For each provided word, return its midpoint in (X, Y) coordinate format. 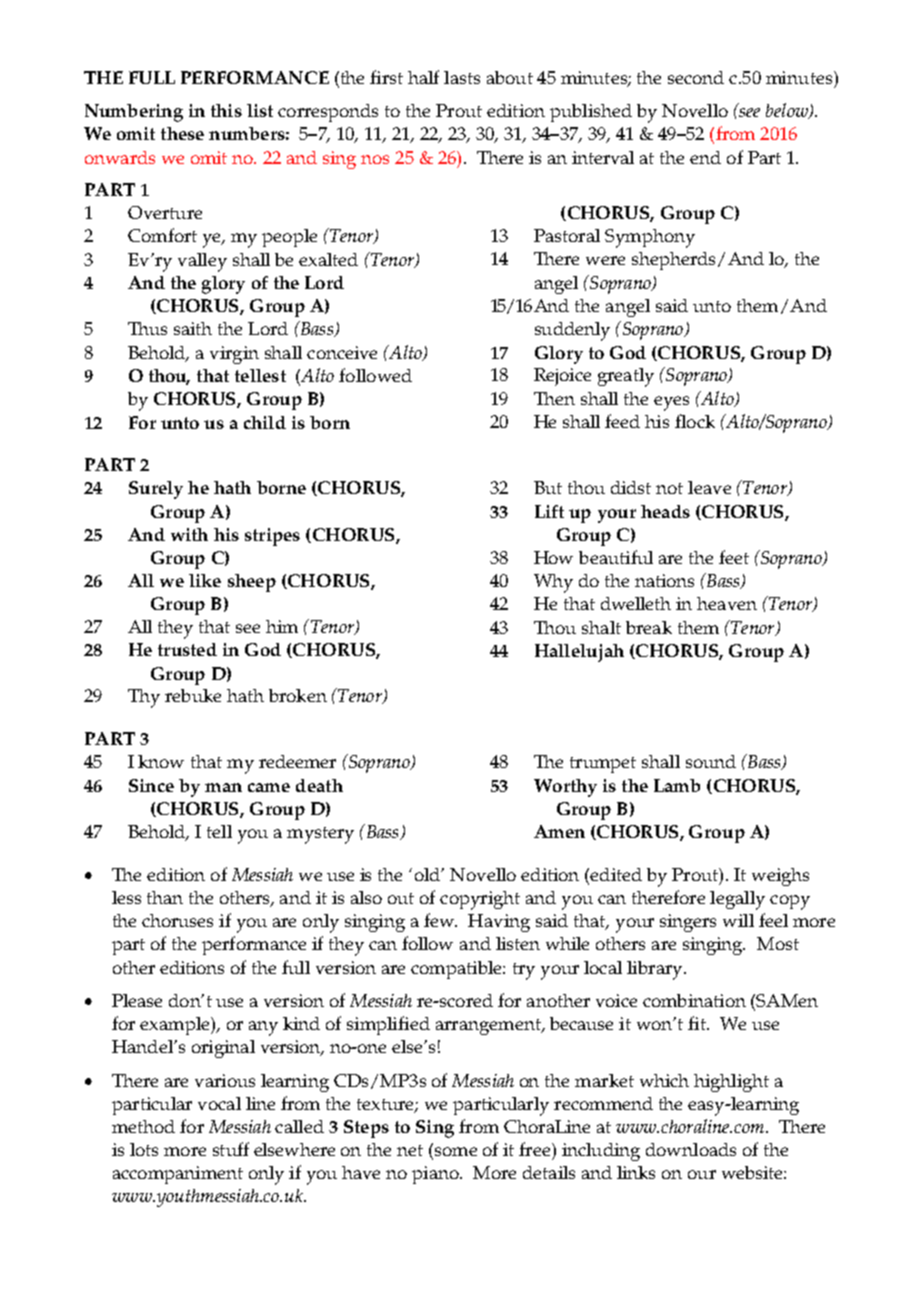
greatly (626, 377)
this (226, 110)
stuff (231, 1149)
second (696, 77)
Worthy (565, 788)
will (738, 920)
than (165, 897)
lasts (462, 77)
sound (711, 761)
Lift (549, 511)
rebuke (193, 695)
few (440, 920)
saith (193, 328)
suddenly (572, 331)
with (189, 534)
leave (709, 487)
